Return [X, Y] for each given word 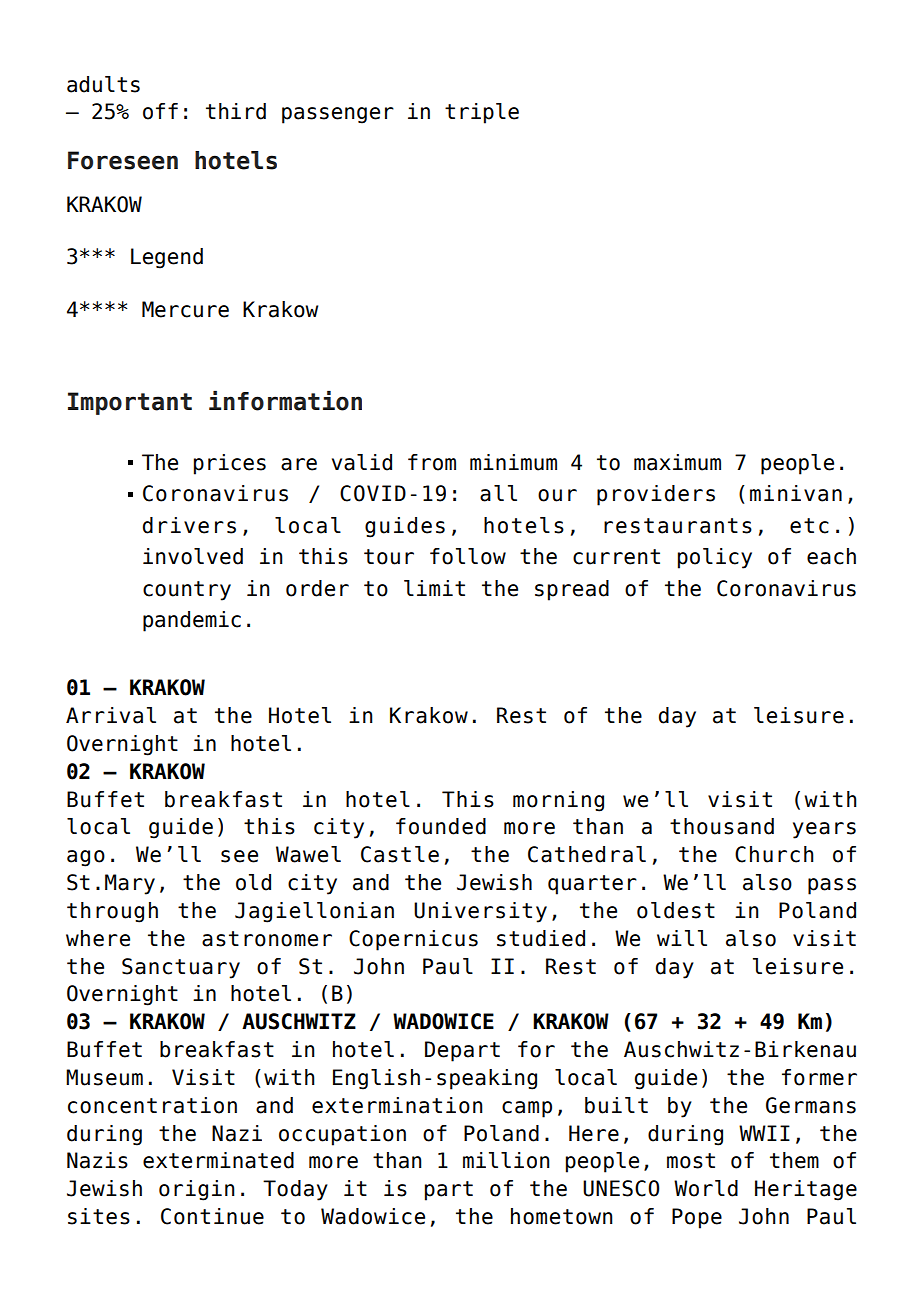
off [160, 111]
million [506, 1160]
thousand [722, 826]
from [432, 462]
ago [86, 858]
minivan [796, 493]
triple [482, 113]
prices [230, 464]
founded [441, 826]
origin [197, 1190]
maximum [677, 462]
